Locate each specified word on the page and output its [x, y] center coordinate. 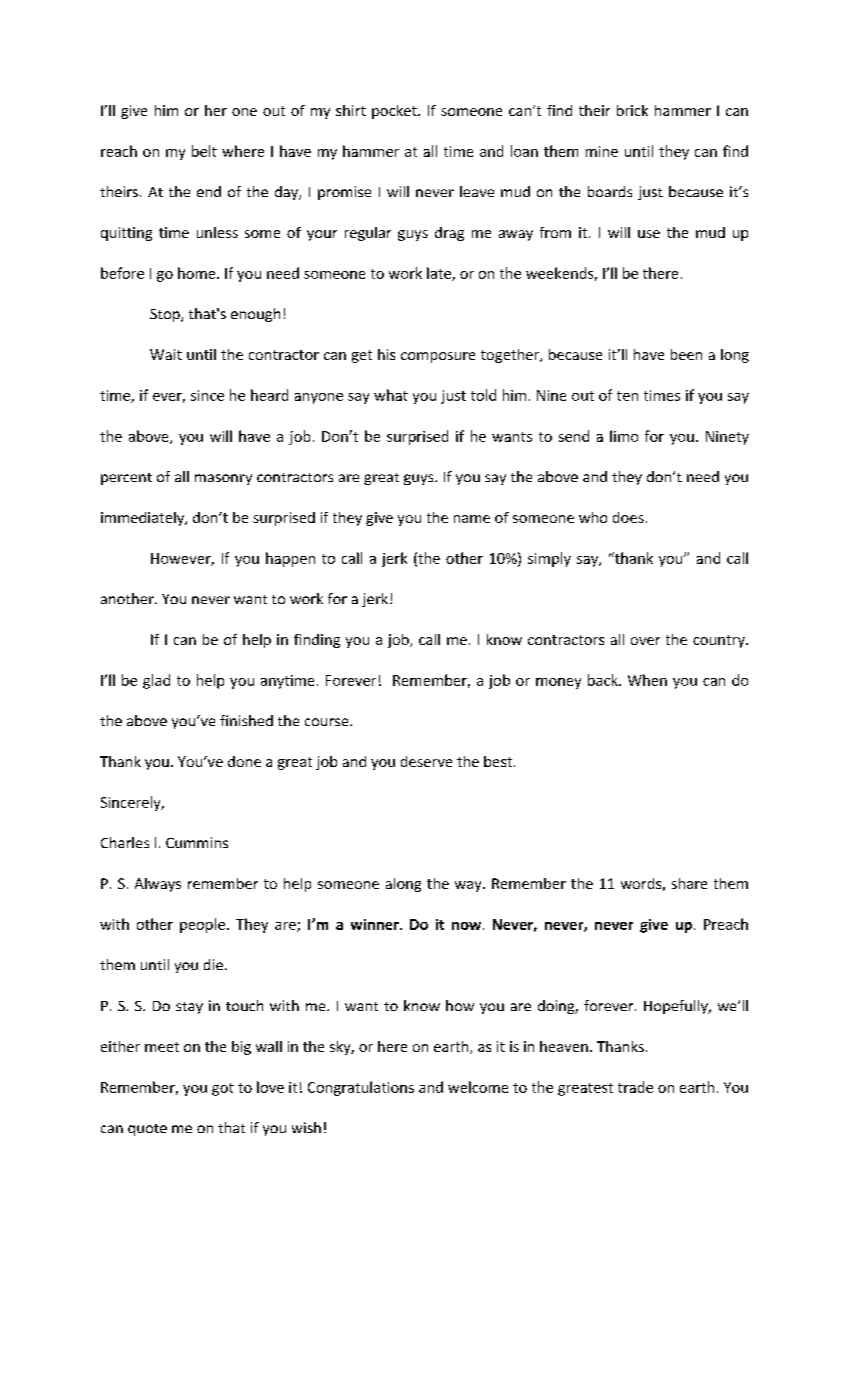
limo [624, 436]
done [244, 761]
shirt [351, 110]
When [647, 680]
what [391, 395]
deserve [426, 761]
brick [632, 110]
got [223, 1089]
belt [204, 151]
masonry [223, 479]
